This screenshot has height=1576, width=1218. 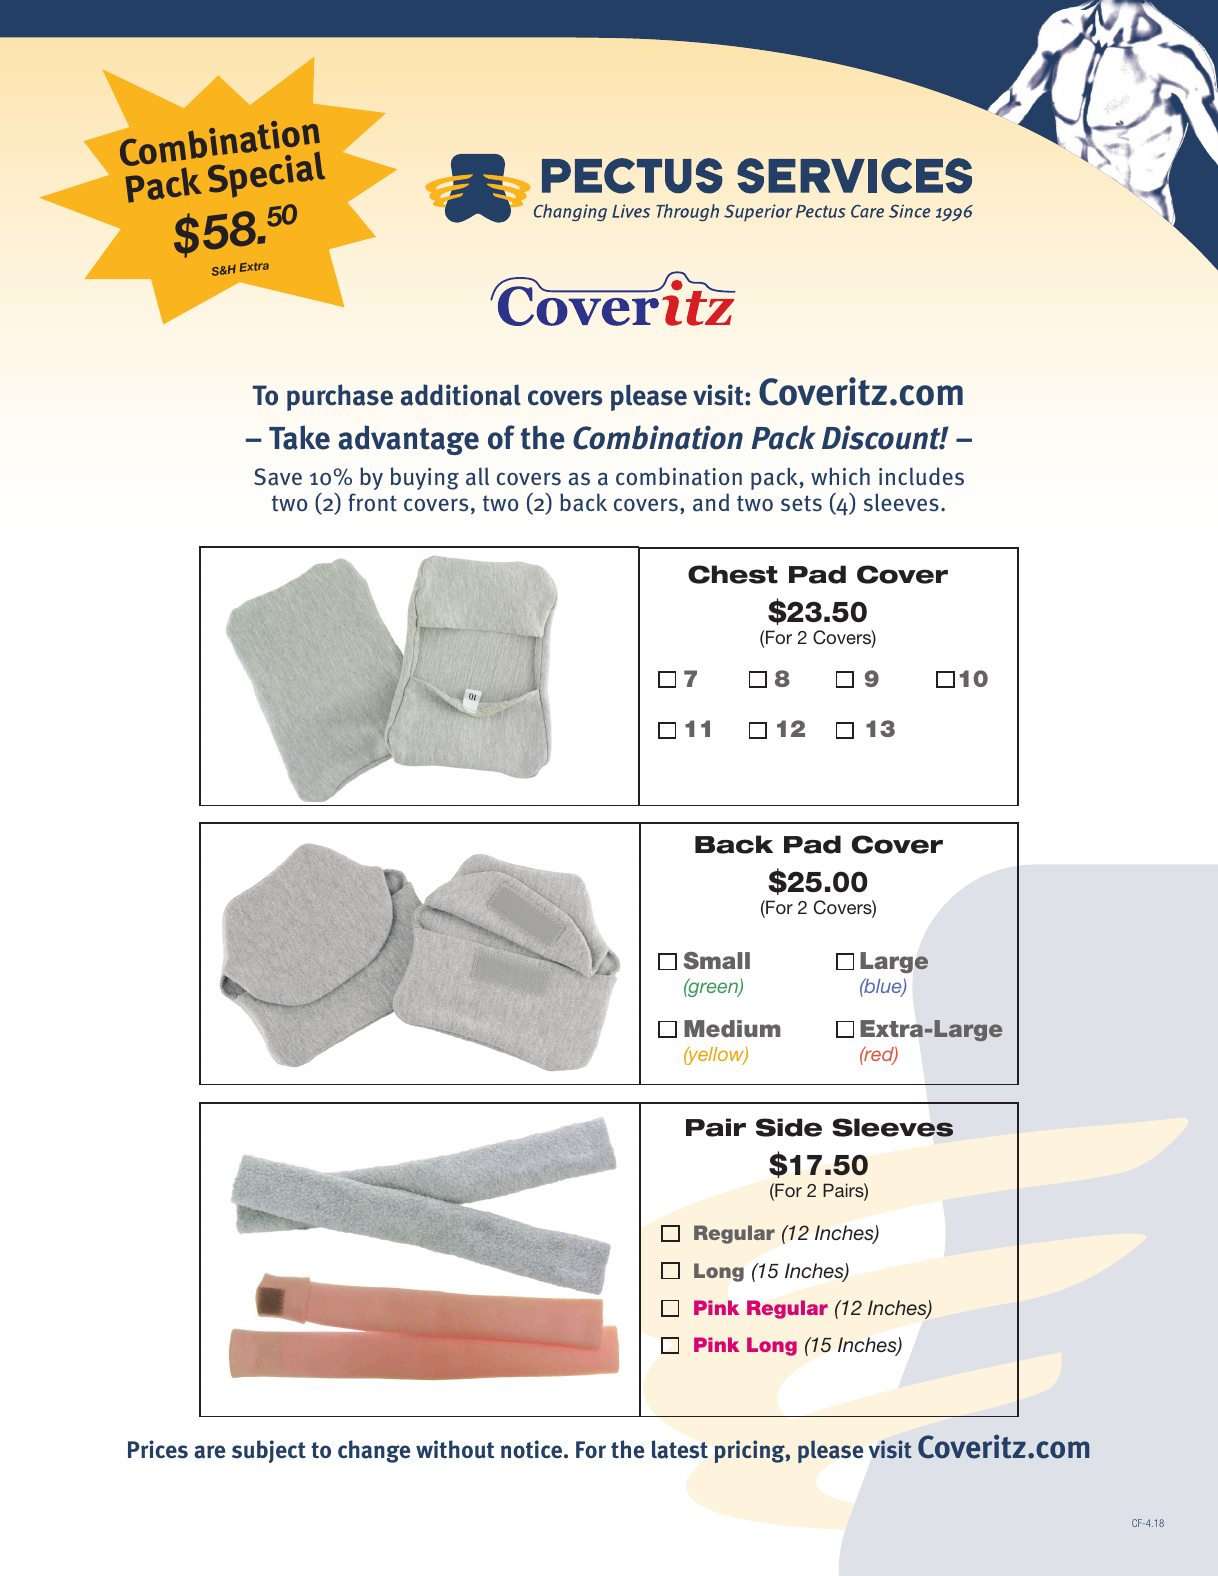 What do you see at coordinates (461, 395) in the screenshot?
I see `additional` at bounding box center [461, 395].
